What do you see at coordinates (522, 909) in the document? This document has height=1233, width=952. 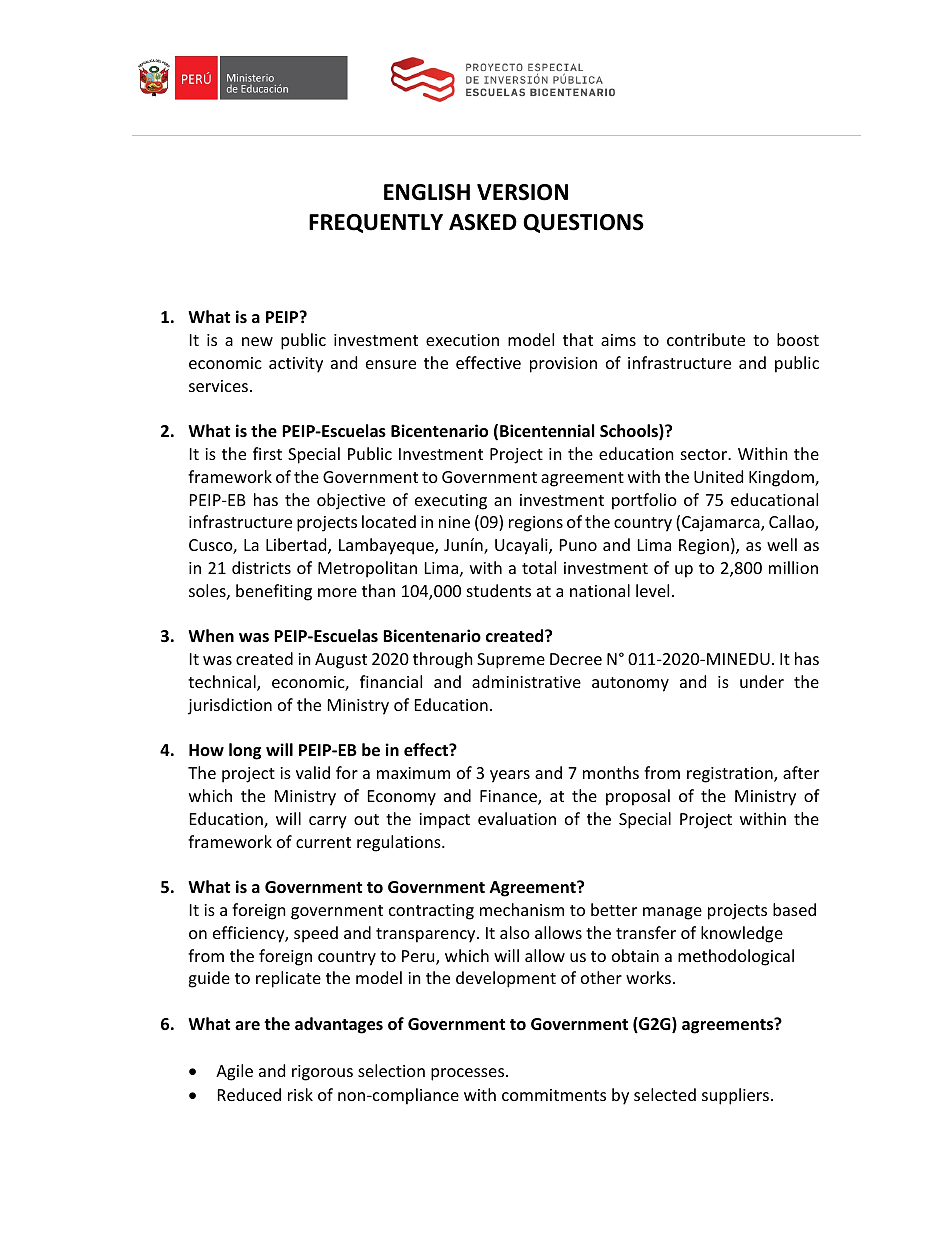 I see `mechanism` at bounding box center [522, 909].
